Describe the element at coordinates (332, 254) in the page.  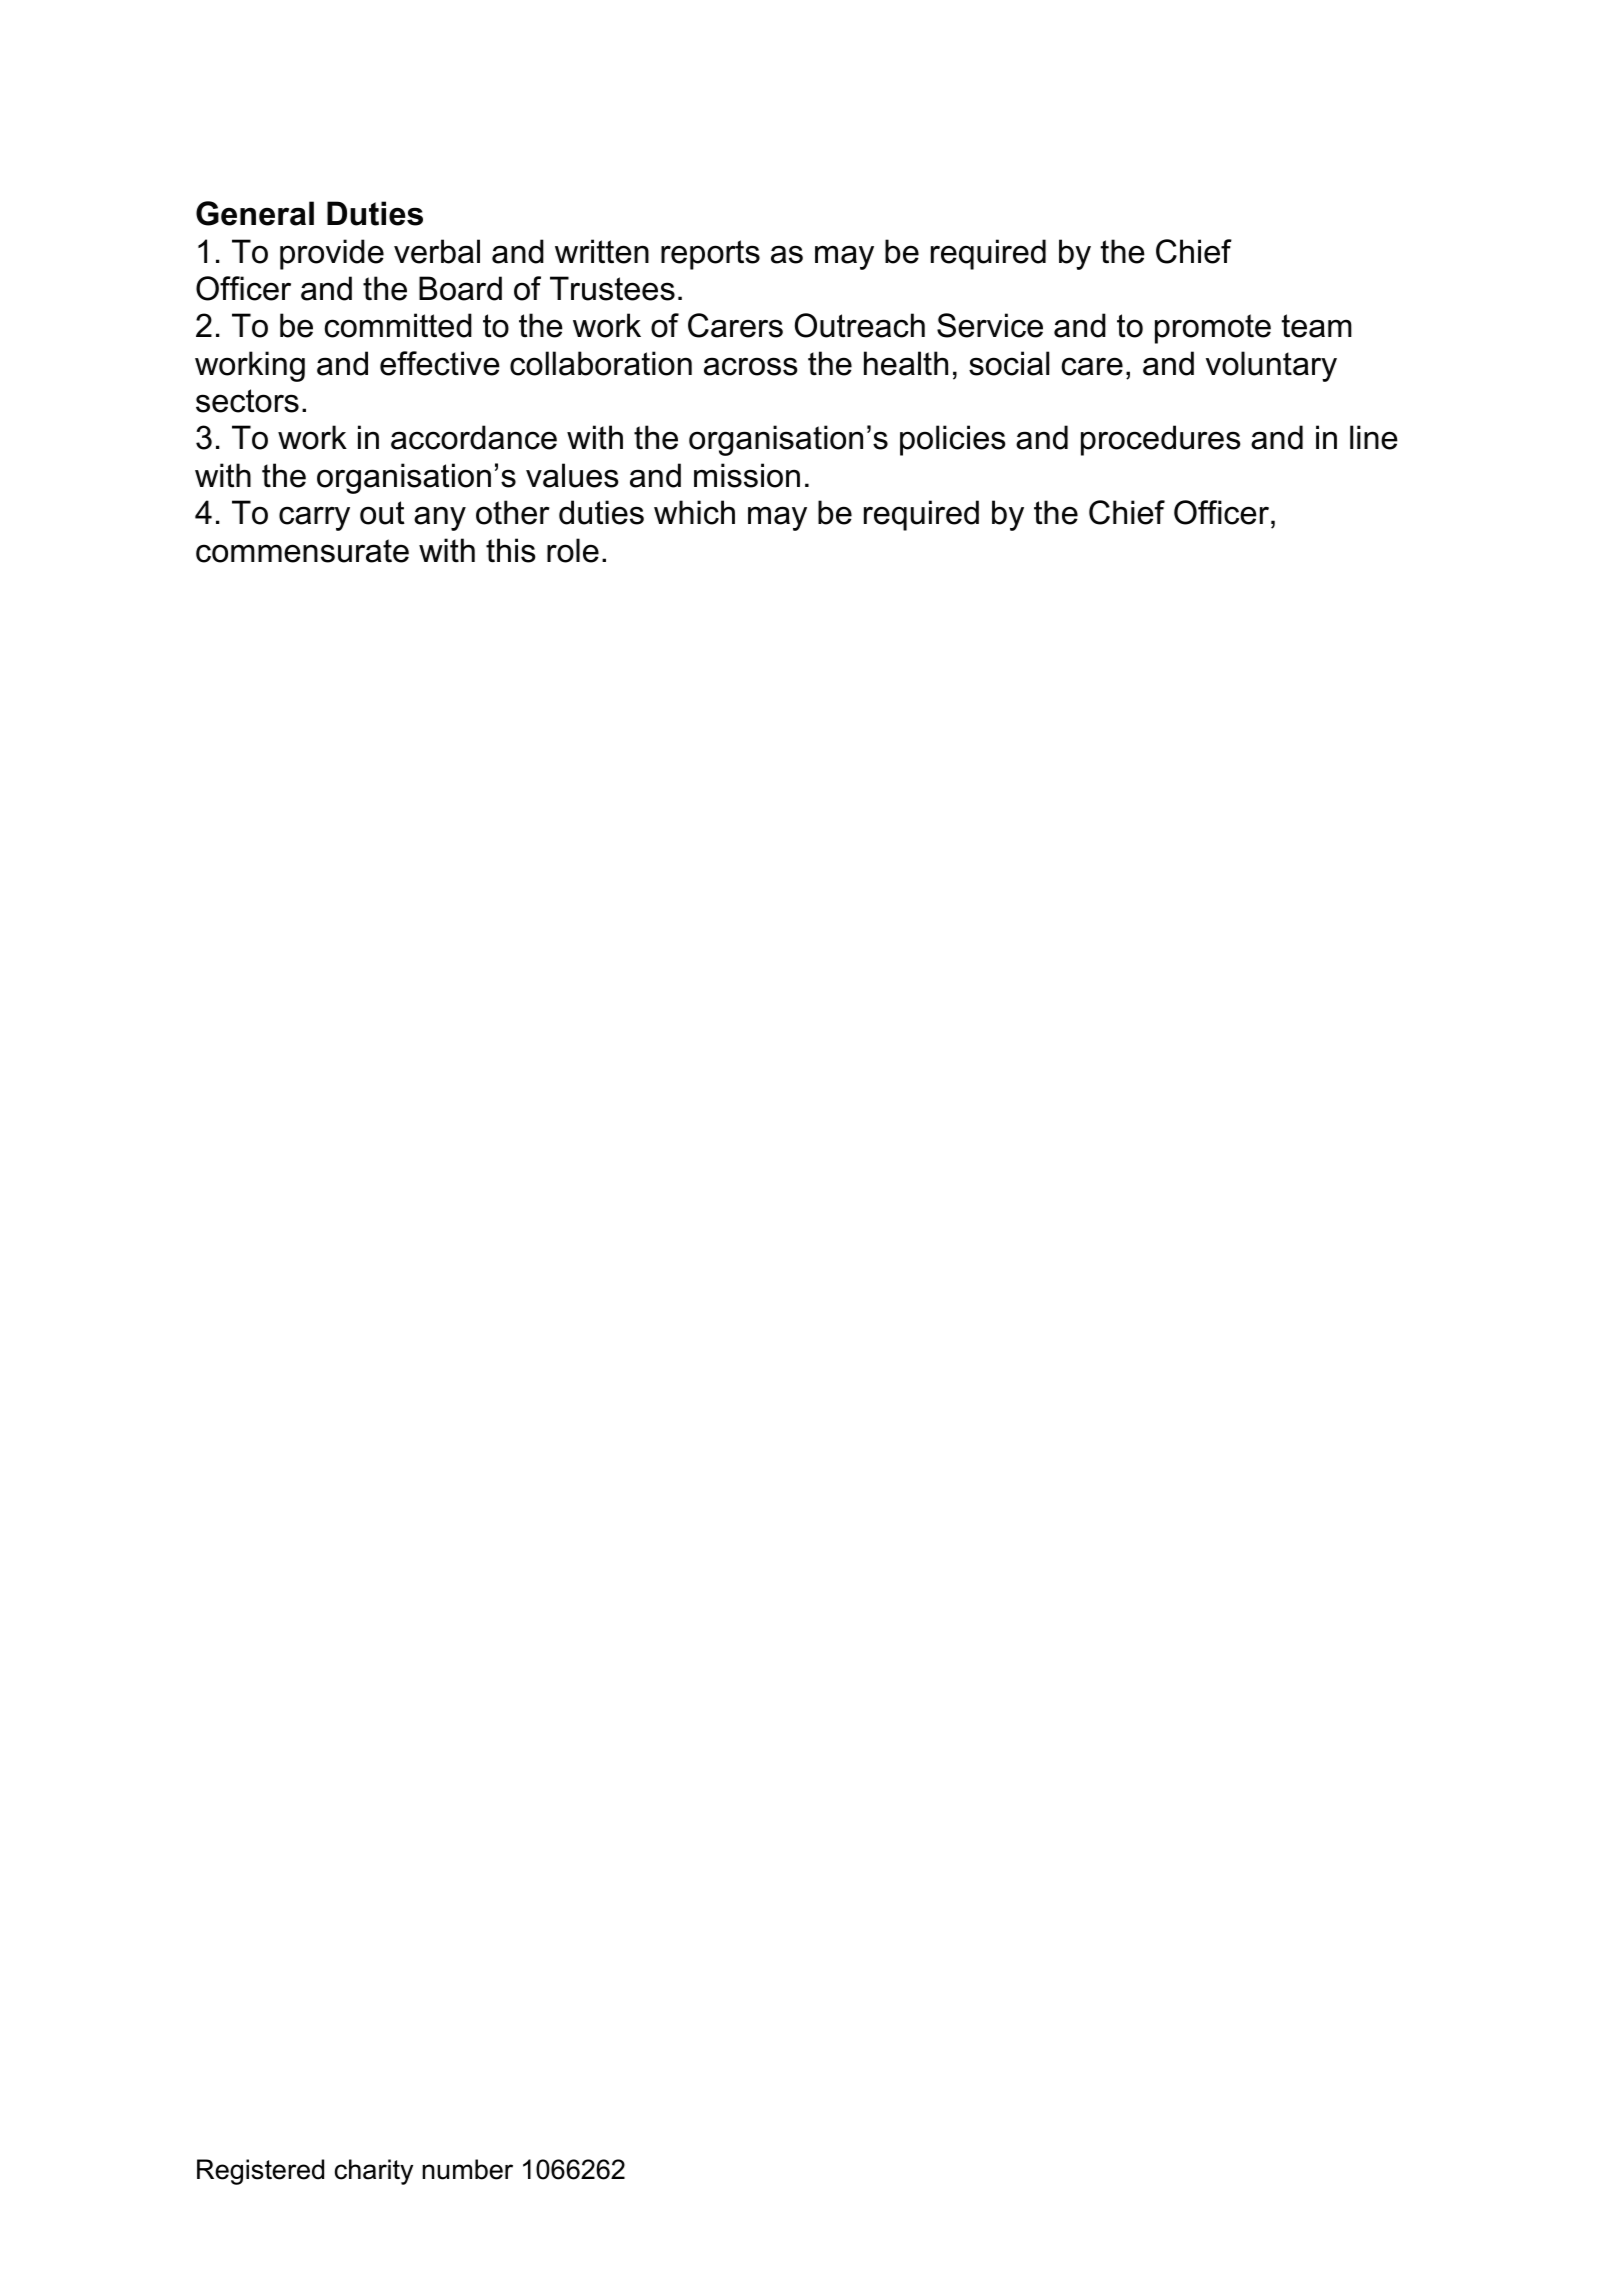
I see `provide` at that location.
